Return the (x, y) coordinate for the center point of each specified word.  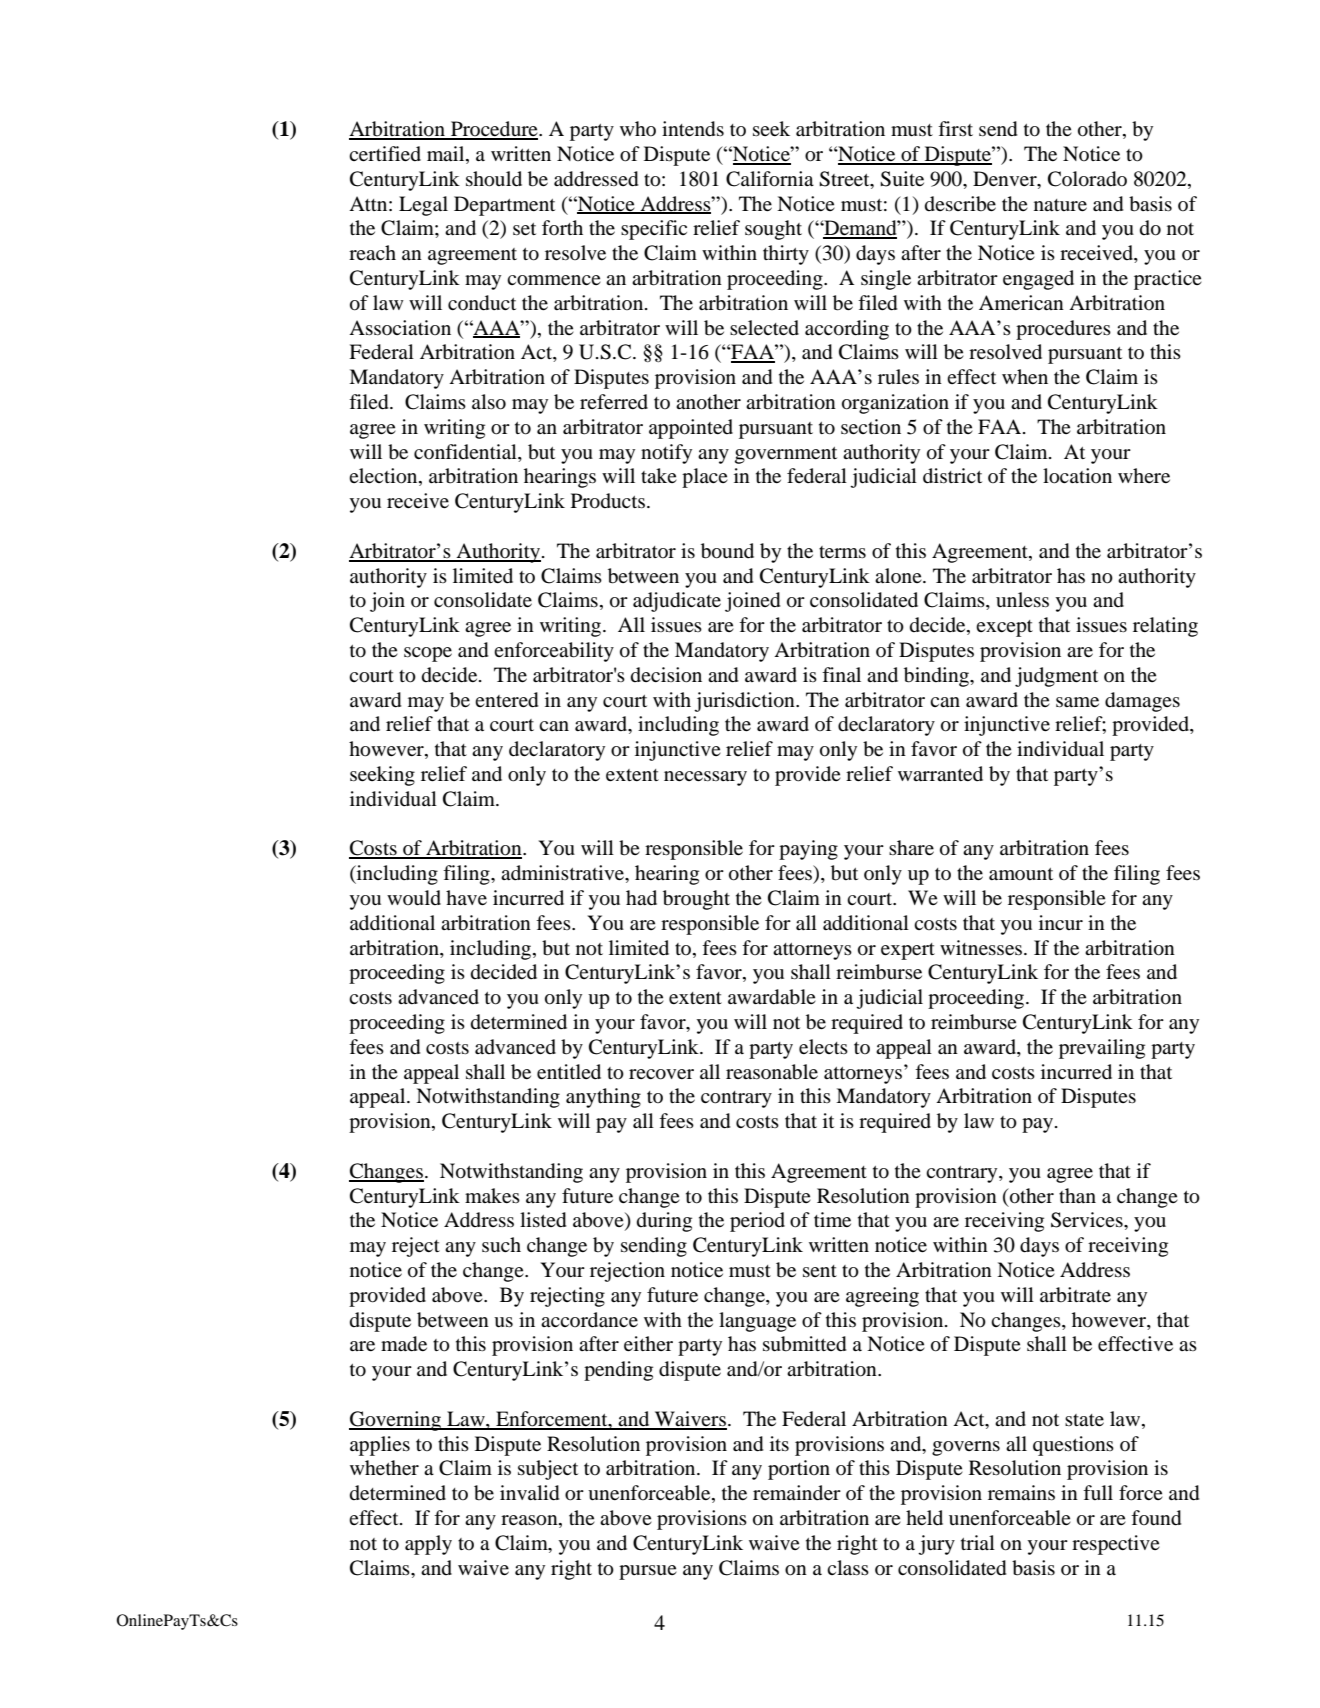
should (494, 179)
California (770, 179)
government (786, 455)
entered (506, 700)
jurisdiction (745, 702)
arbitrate (1075, 1295)
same (1077, 702)
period (757, 1222)
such (501, 1244)
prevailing (1102, 1049)
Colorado (1087, 179)
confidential (466, 451)
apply (428, 1545)
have (466, 897)
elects (823, 1046)
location (1077, 476)
